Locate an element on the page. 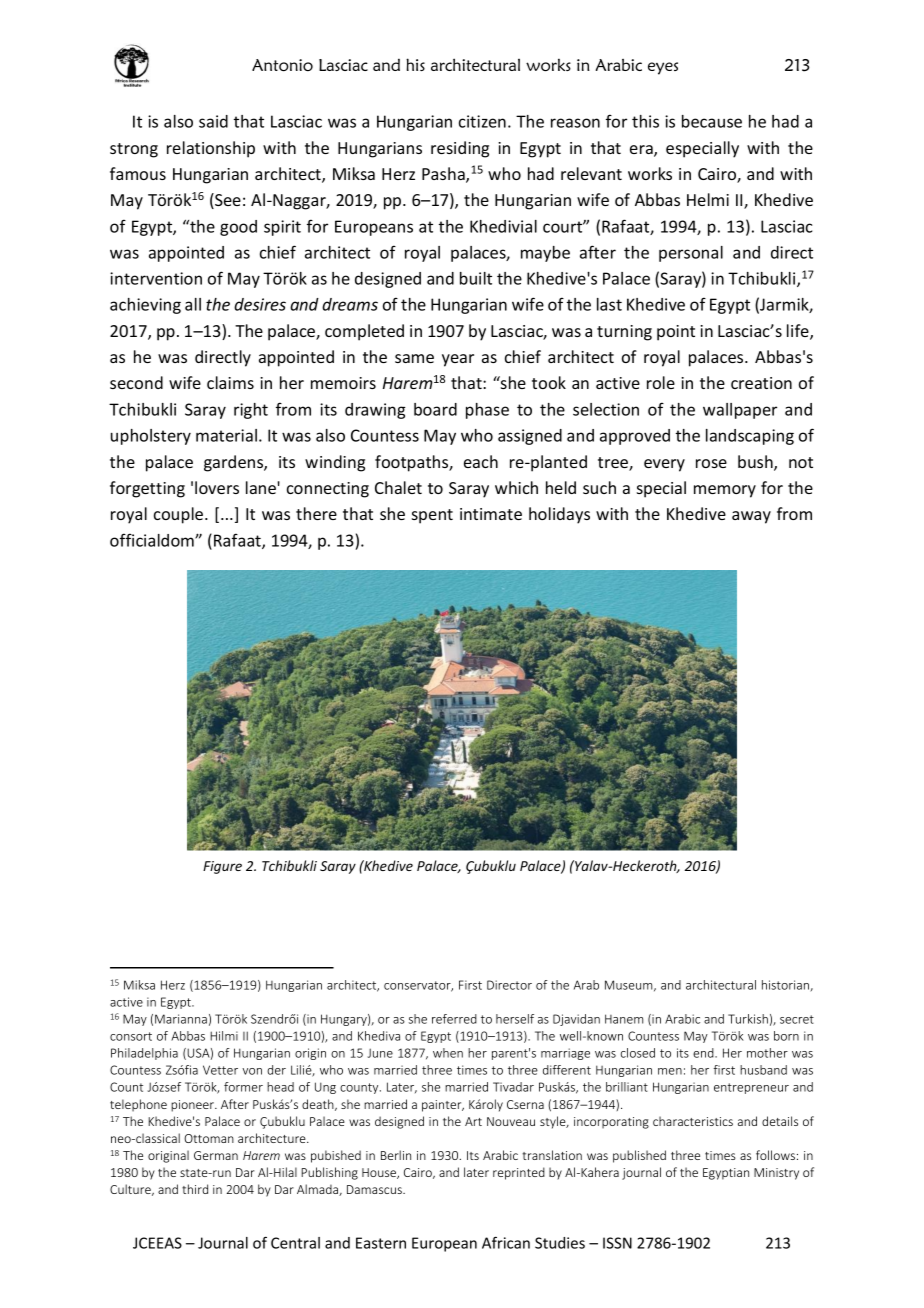 The width and height of the page is (924, 1308). referred is located at coordinates (454, 1019).
